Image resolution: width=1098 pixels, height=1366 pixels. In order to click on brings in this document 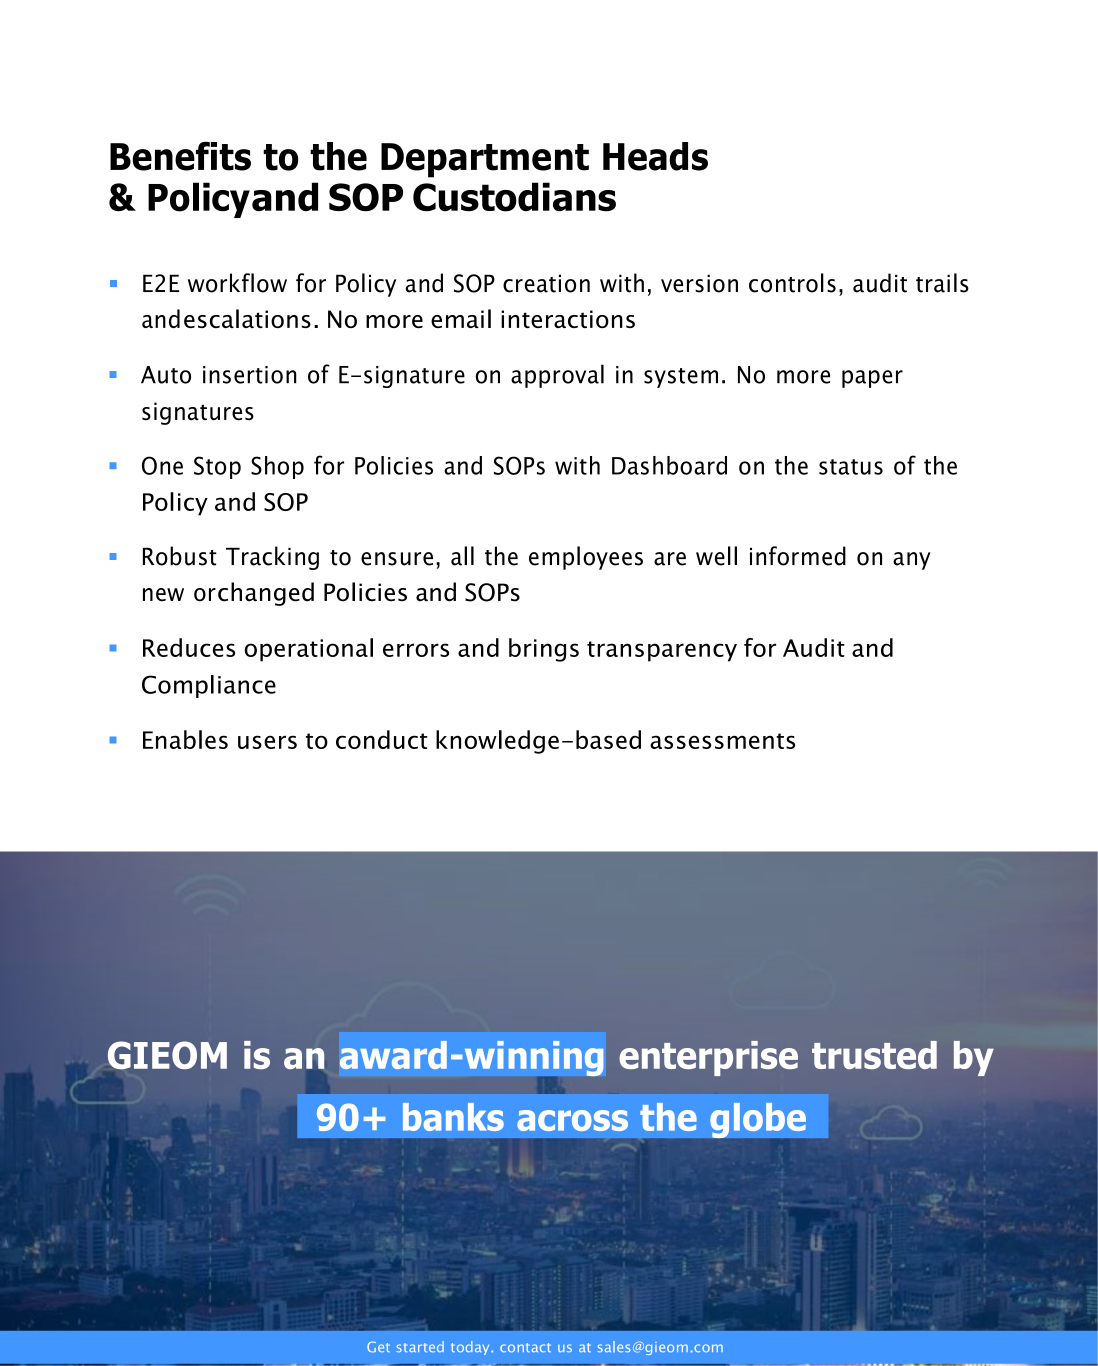, I will do `click(544, 650)`.
